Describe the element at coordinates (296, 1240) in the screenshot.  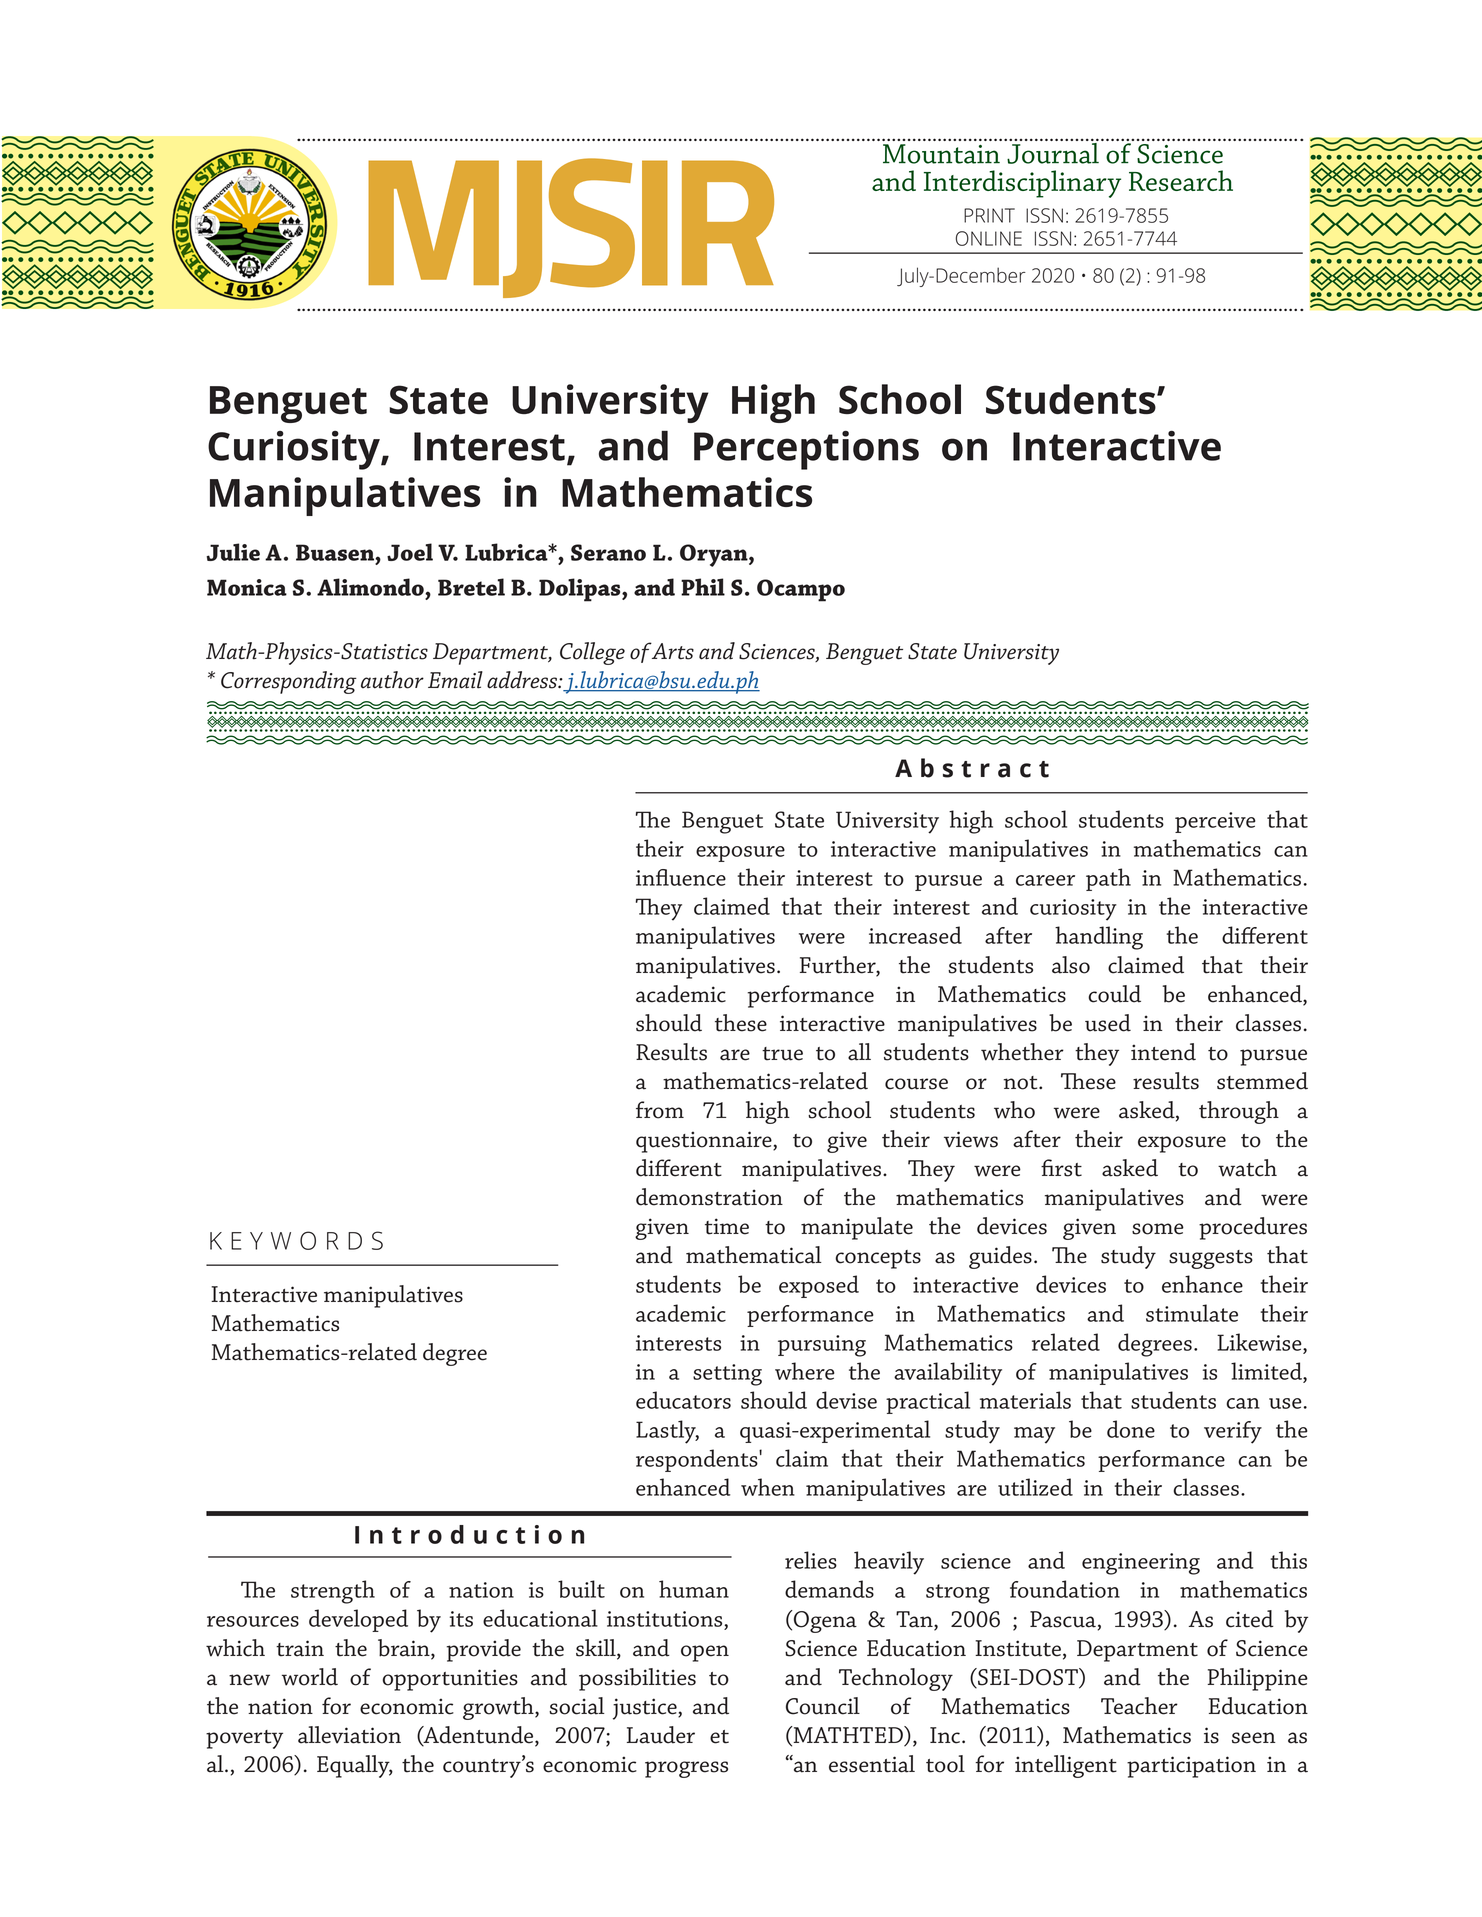
I see `KEYWORDS` at that location.
